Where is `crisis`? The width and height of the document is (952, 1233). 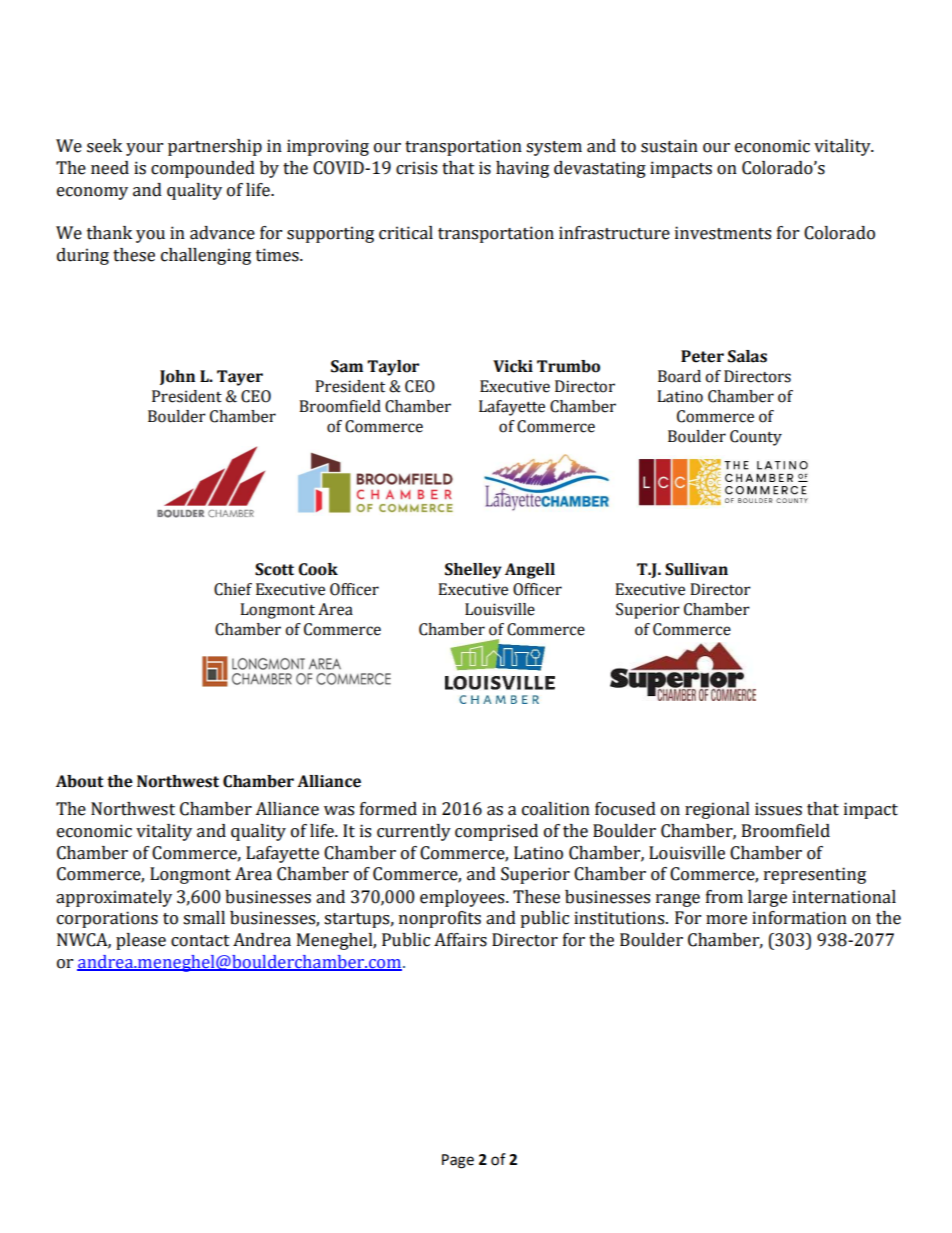 crisis is located at coordinates (416, 168).
